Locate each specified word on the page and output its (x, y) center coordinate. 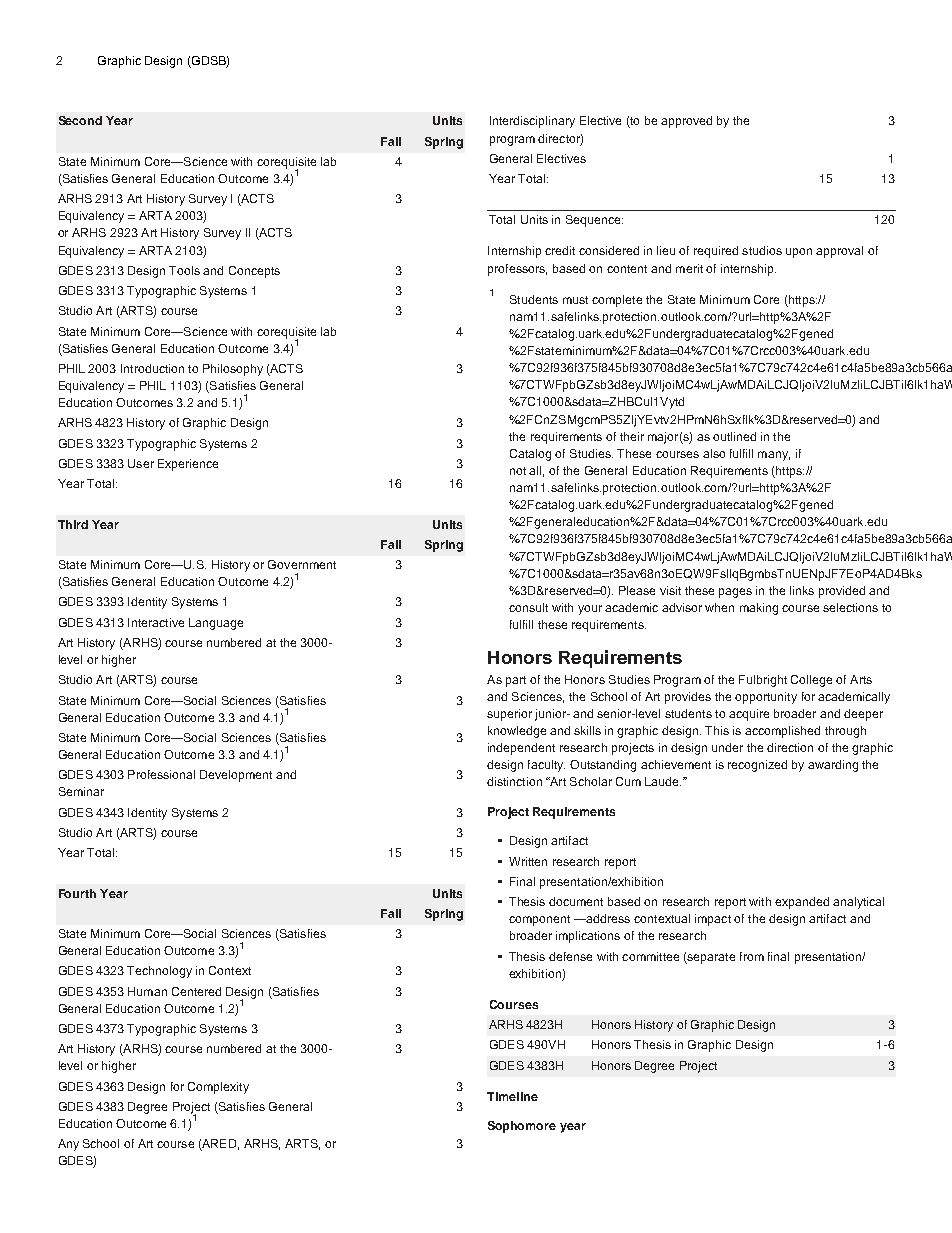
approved (686, 122)
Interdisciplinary (532, 122)
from (752, 956)
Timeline (512, 1096)
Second (80, 120)
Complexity (218, 1088)
